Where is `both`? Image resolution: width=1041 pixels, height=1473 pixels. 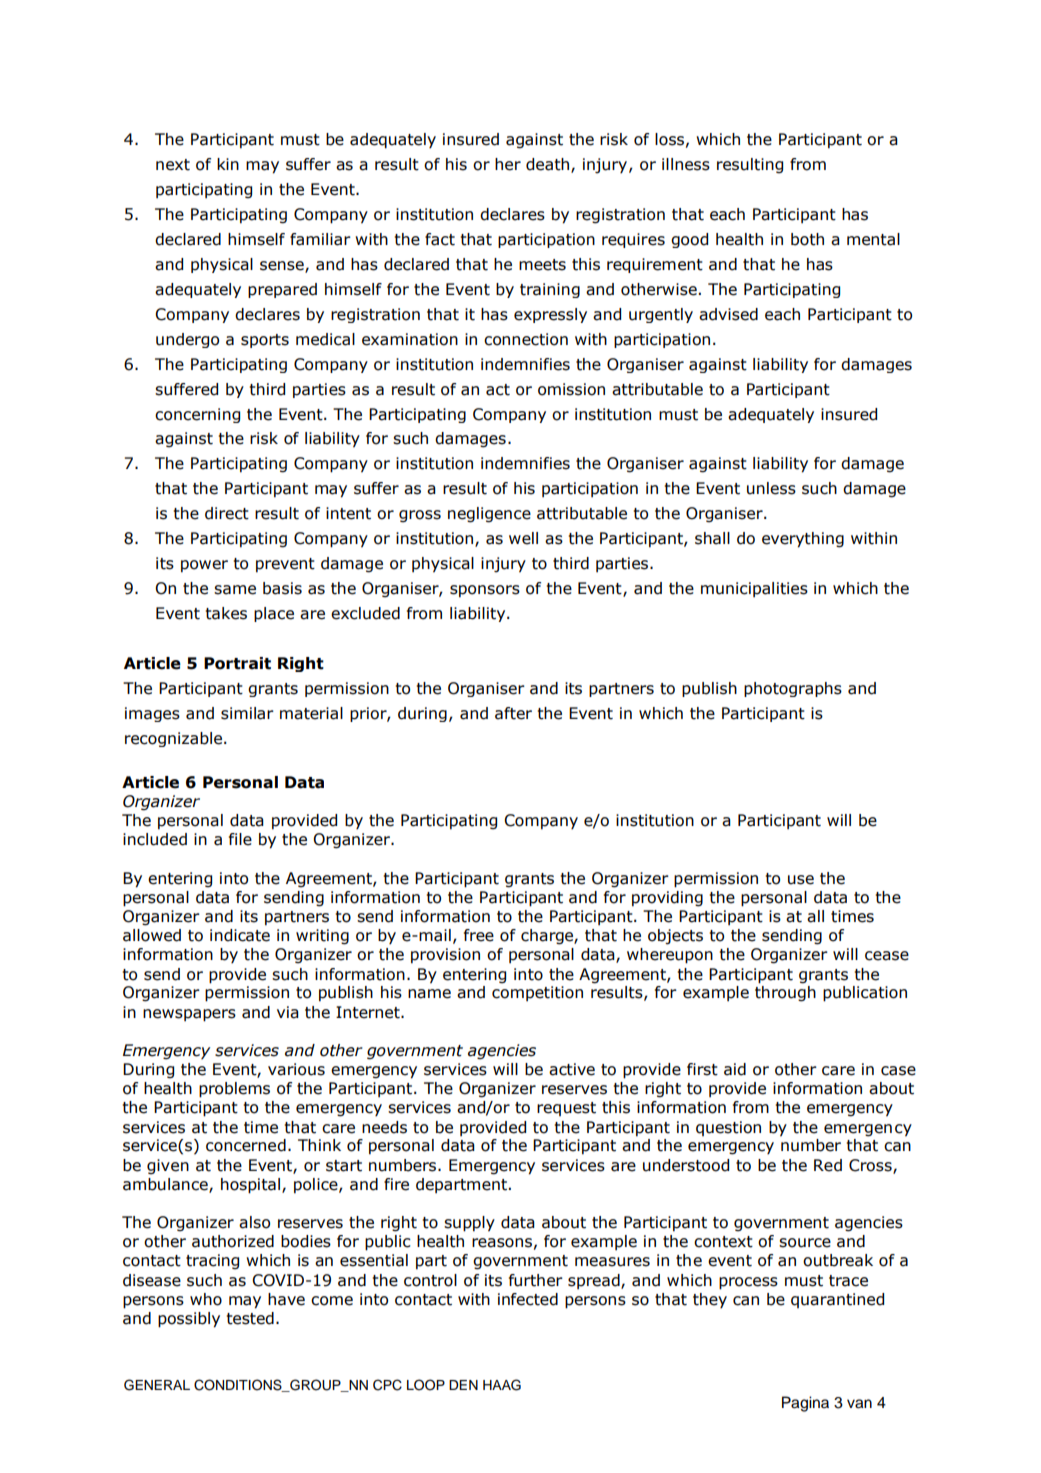 both is located at coordinates (807, 239).
